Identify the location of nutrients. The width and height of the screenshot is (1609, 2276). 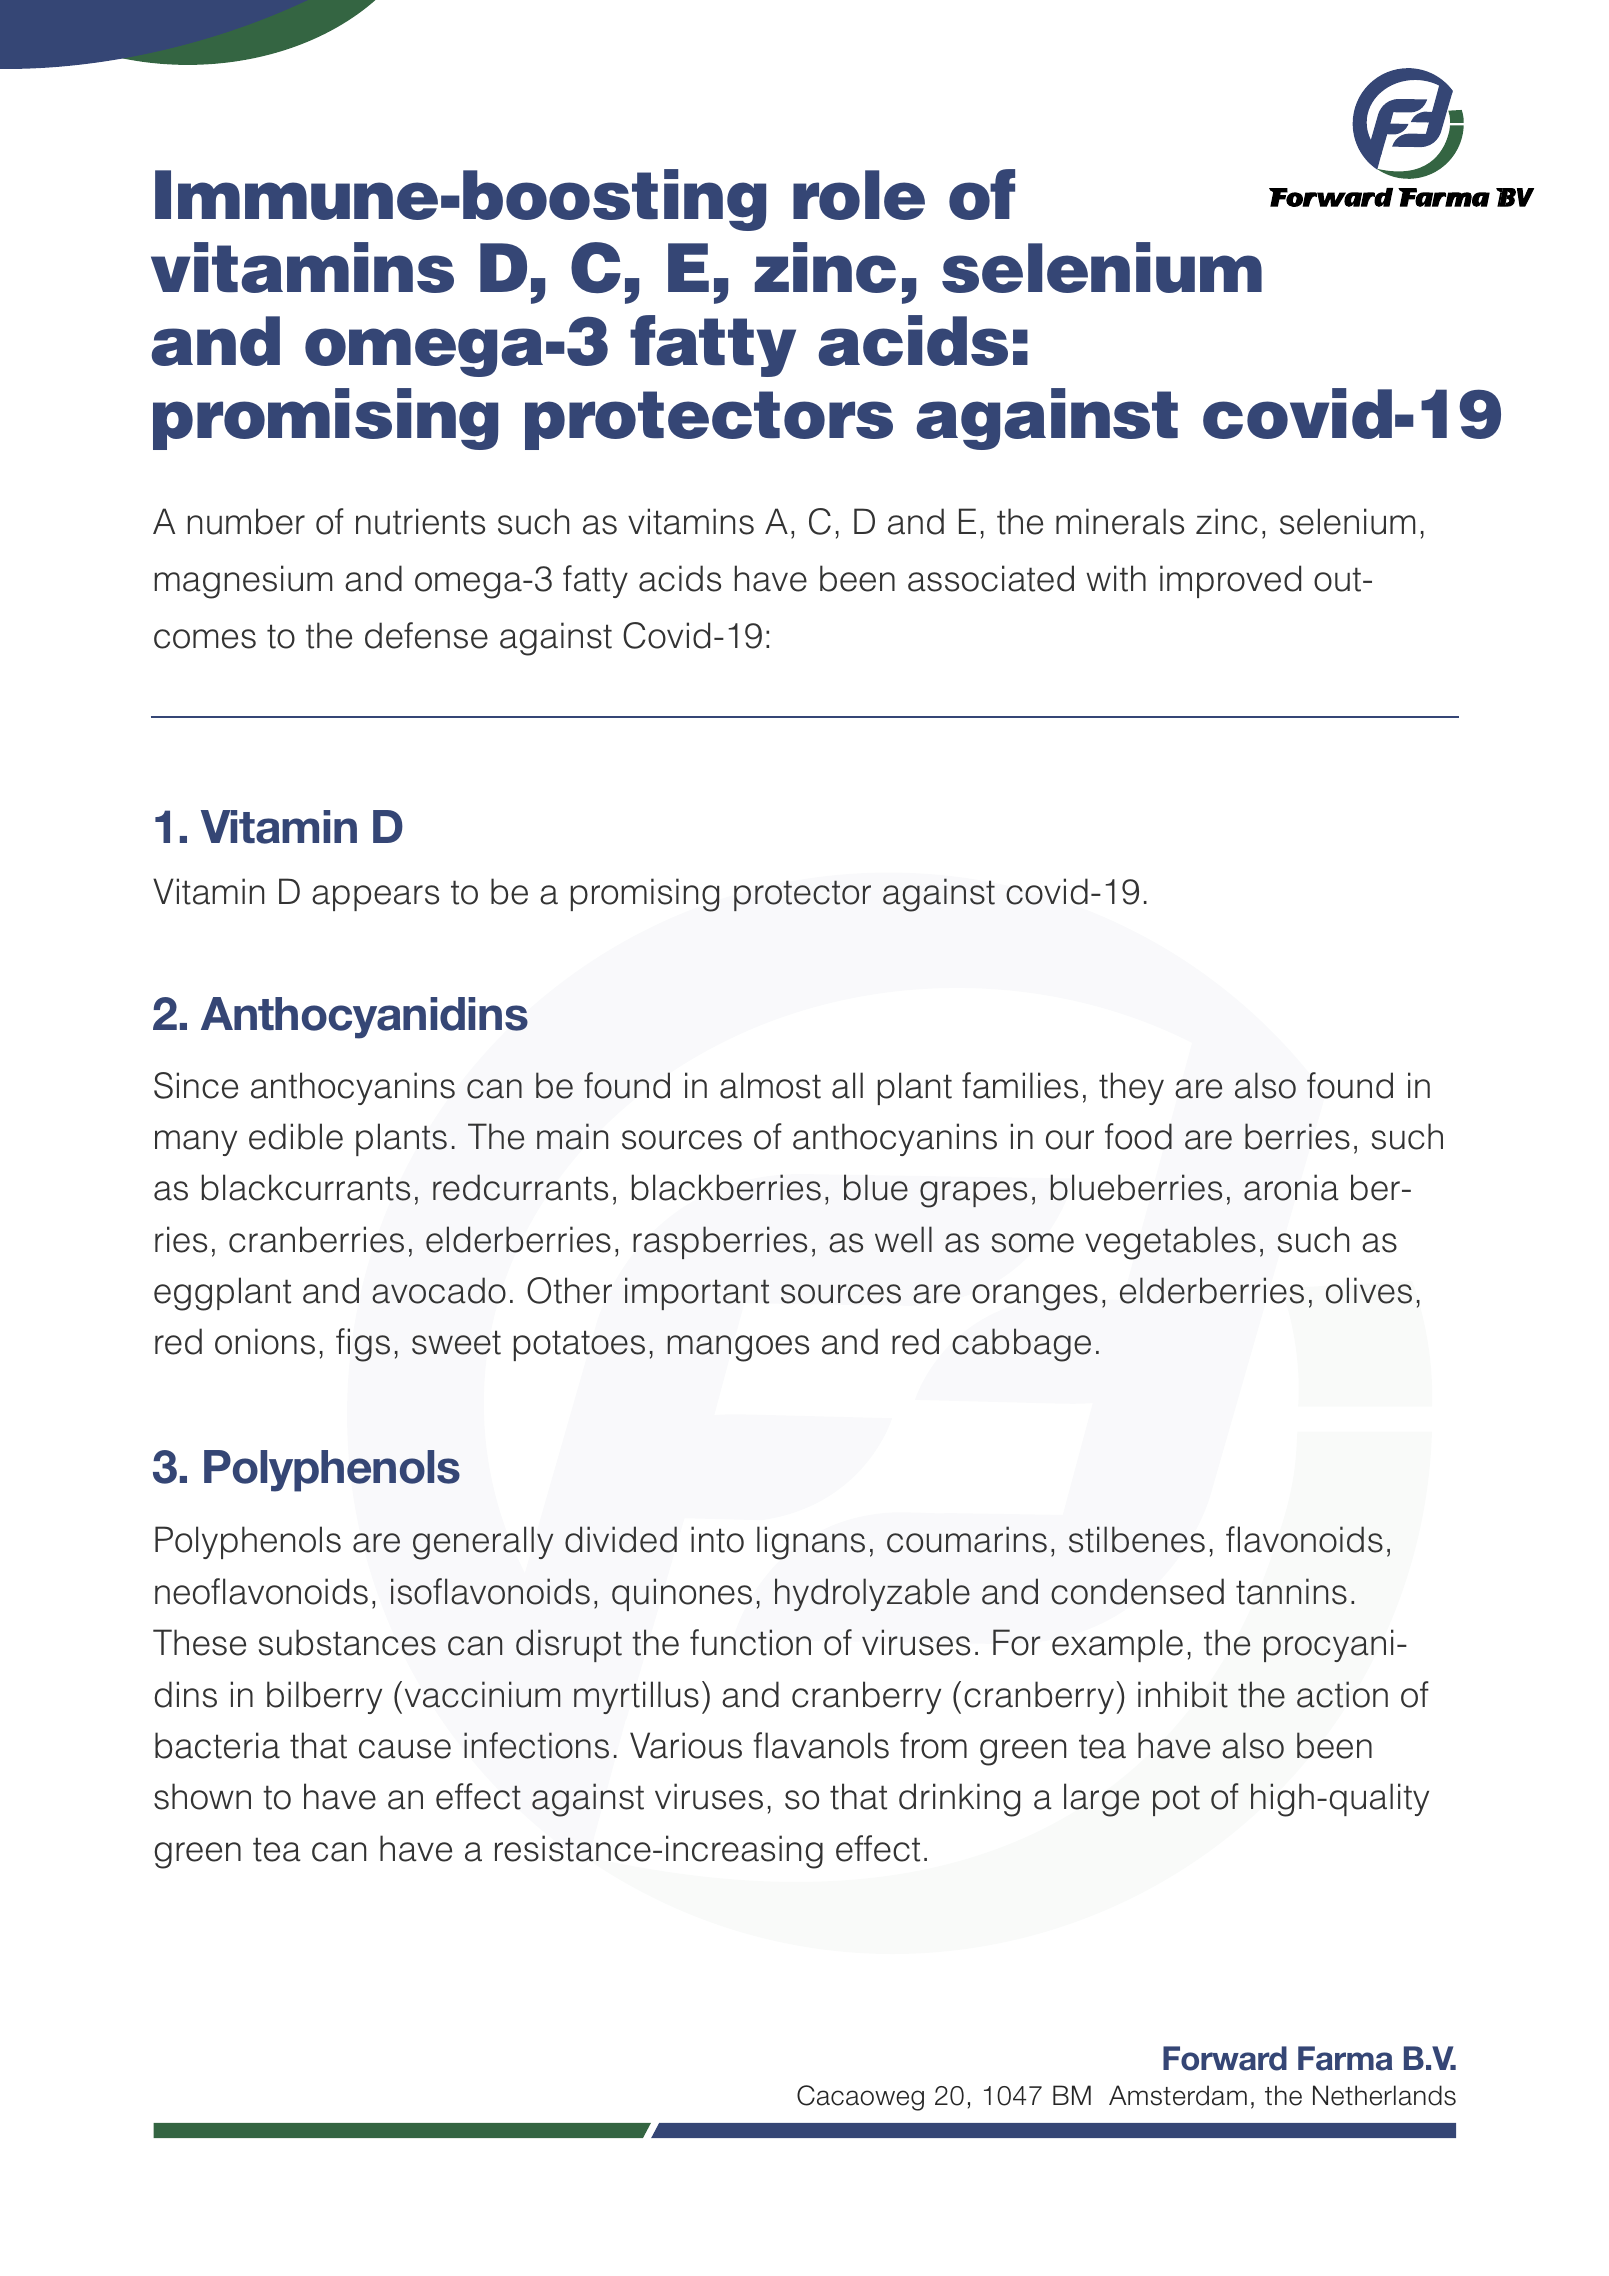
(420, 521).
